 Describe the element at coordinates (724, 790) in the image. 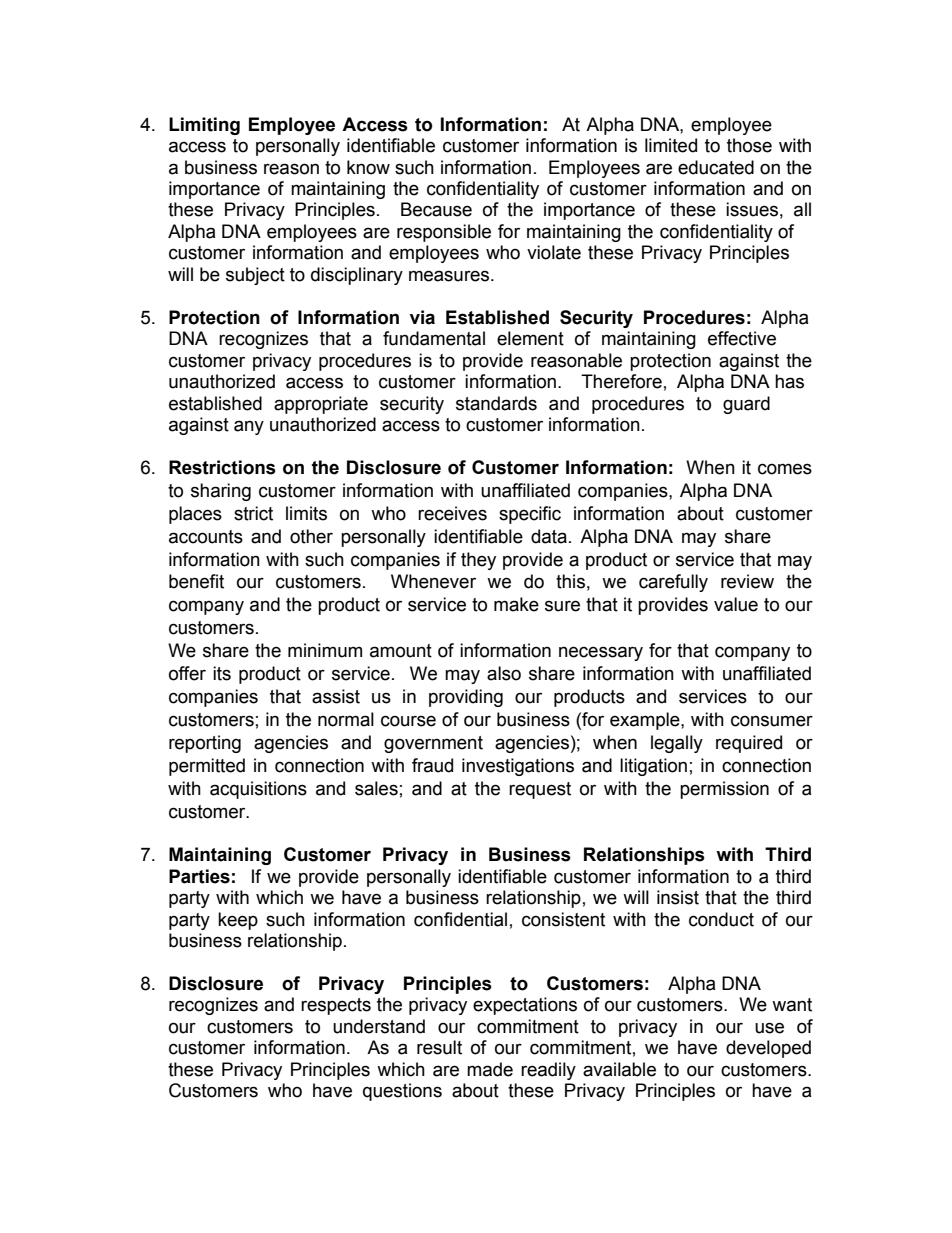

I see `permission` at that location.
